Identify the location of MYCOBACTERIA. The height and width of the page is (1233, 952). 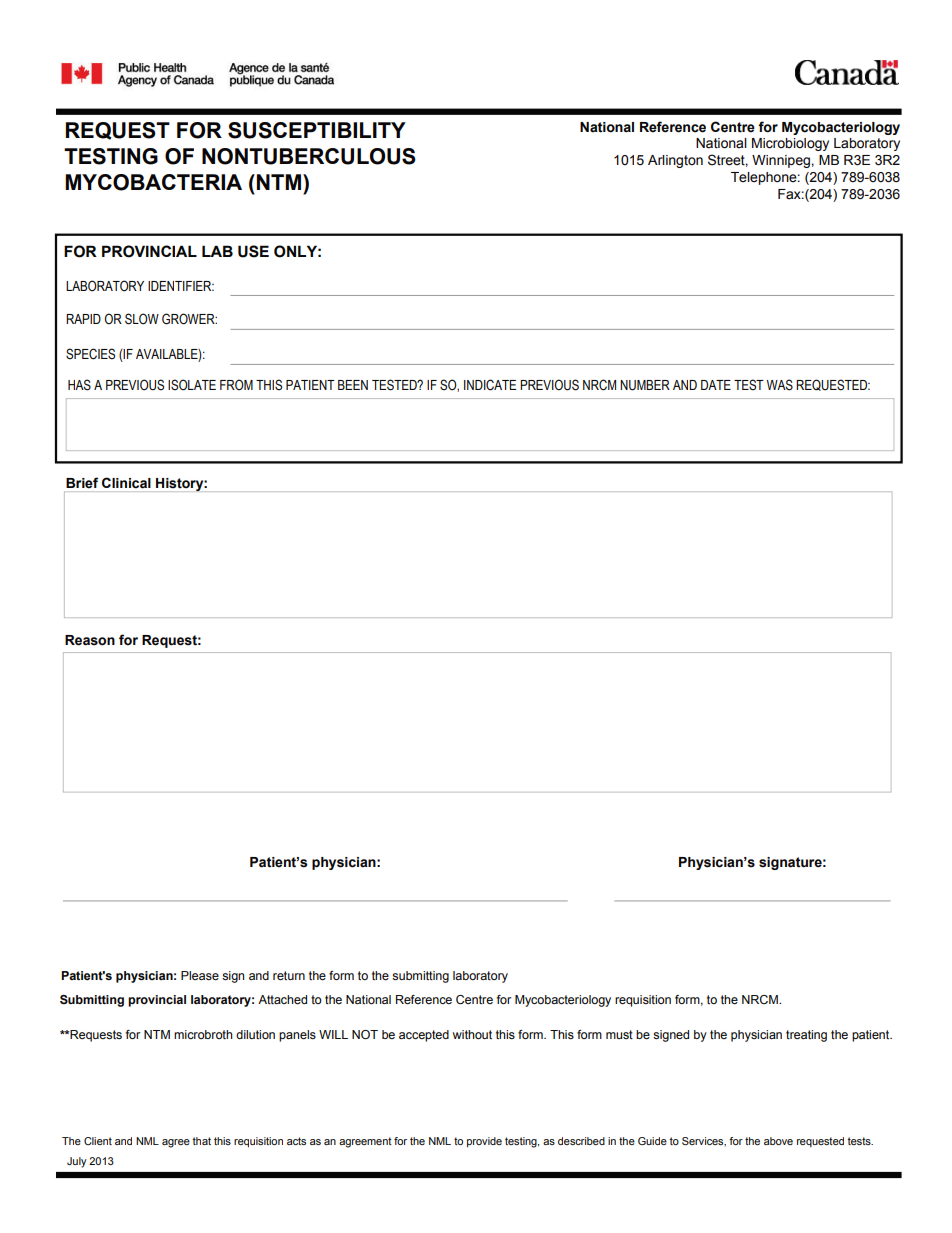
(153, 182).
